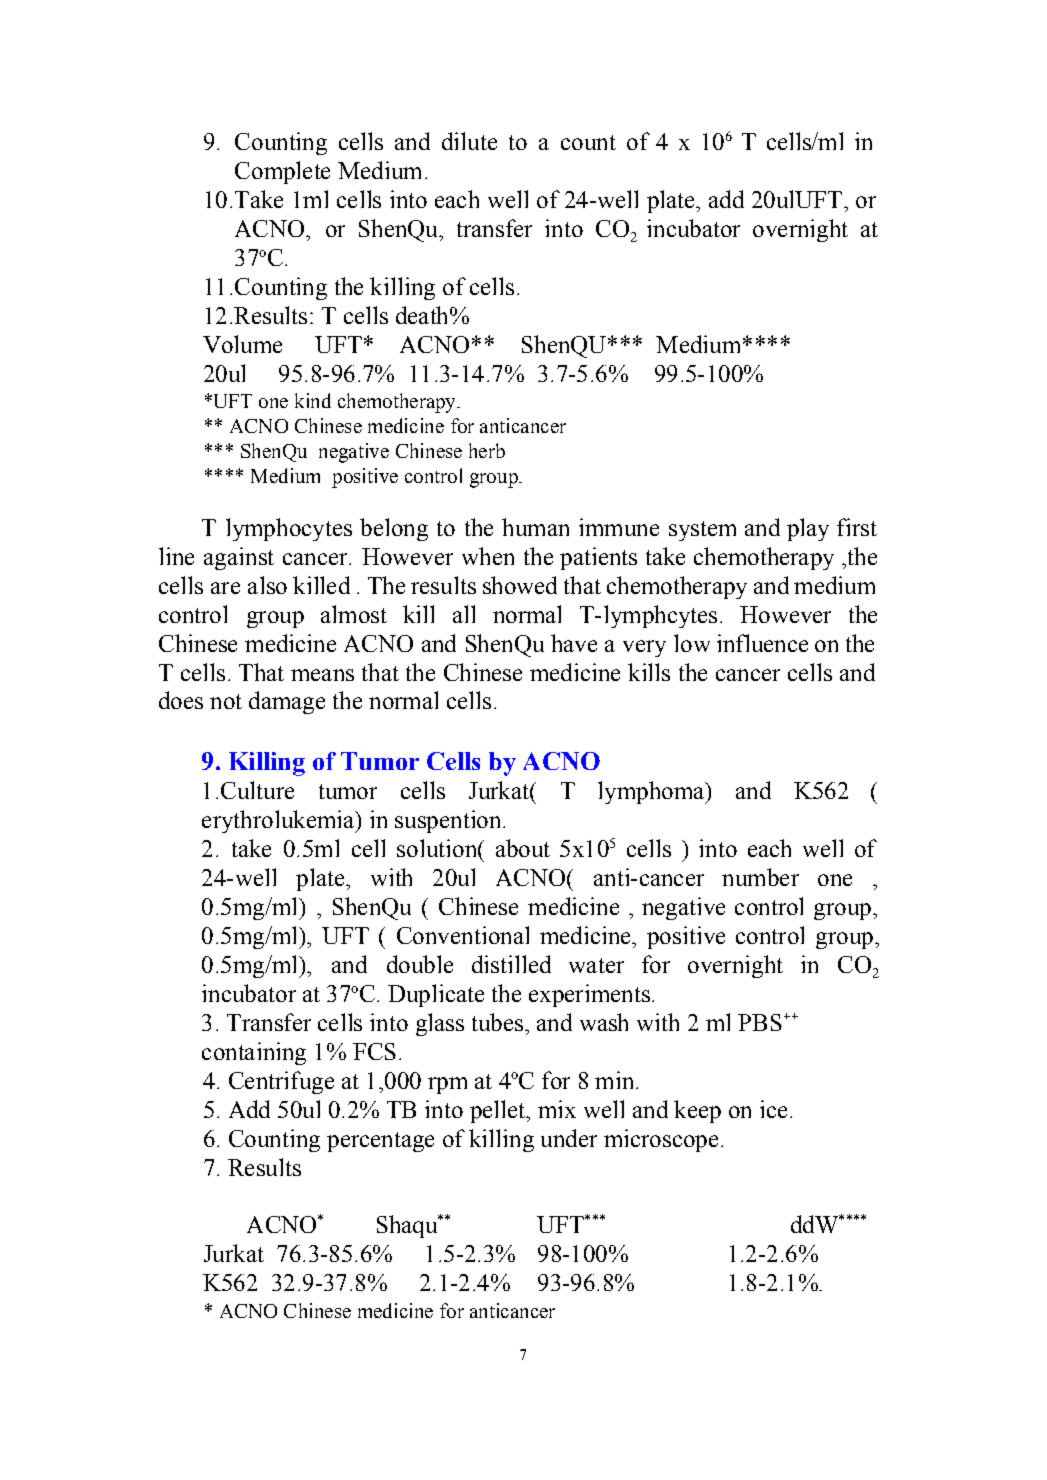 Image resolution: width=1047 pixels, height=1480 pixels. What do you see at coordinates (469, 141) in the page?
I see `dilute` at bounding box center [469, 141].
